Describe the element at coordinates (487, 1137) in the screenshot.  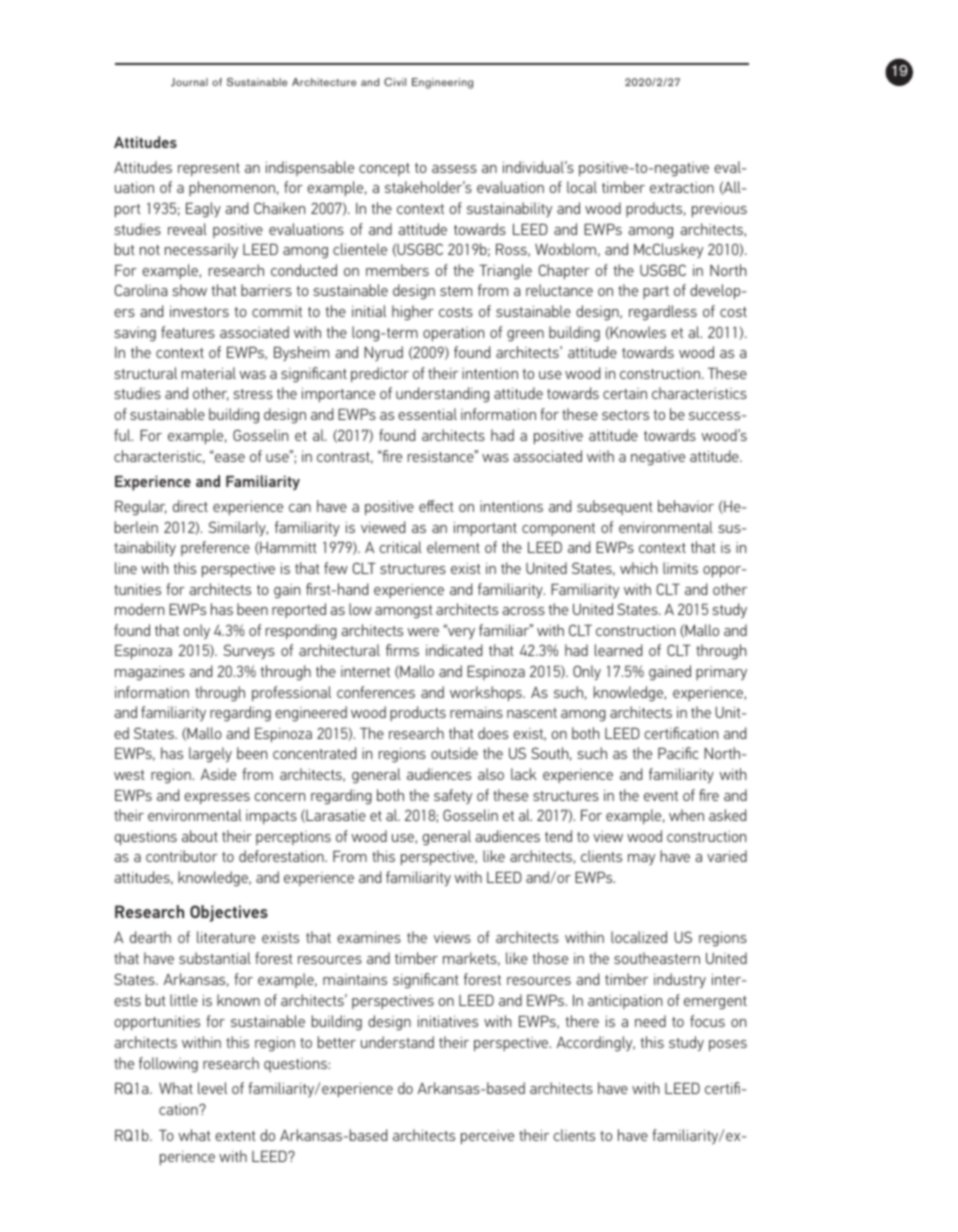
I see `perceive` at that location.
